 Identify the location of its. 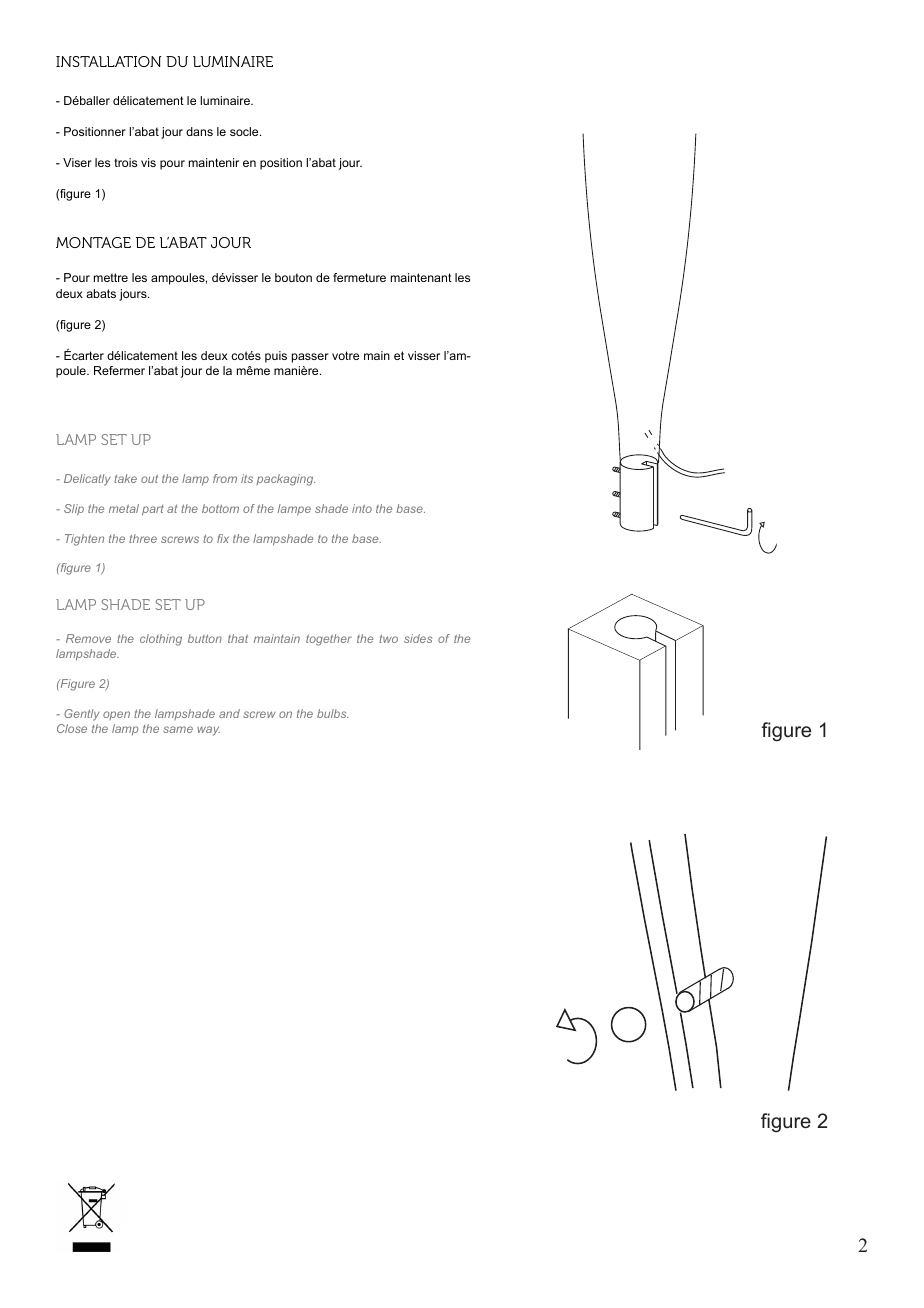
(247, 478).
